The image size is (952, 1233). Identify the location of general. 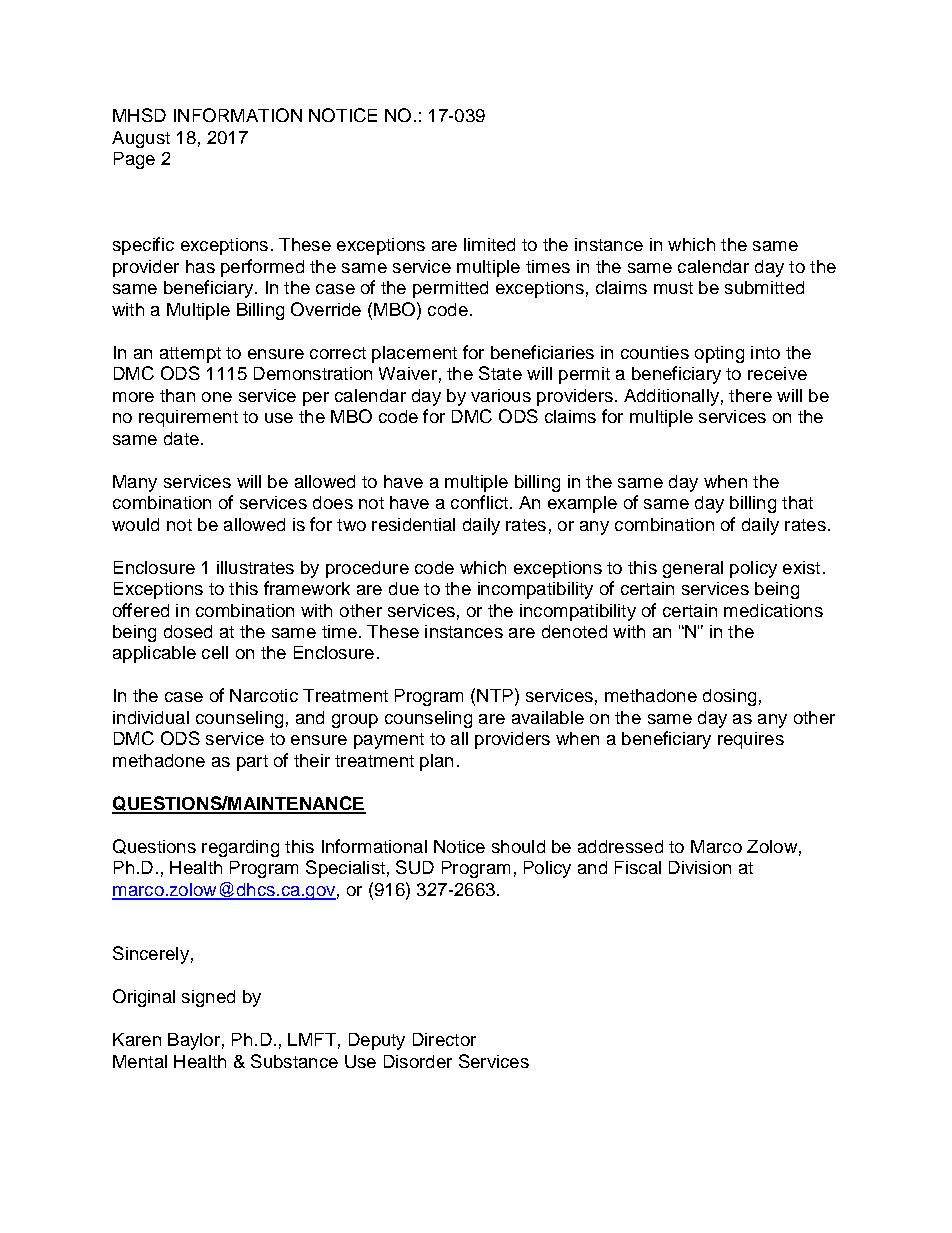
(693, 569).
